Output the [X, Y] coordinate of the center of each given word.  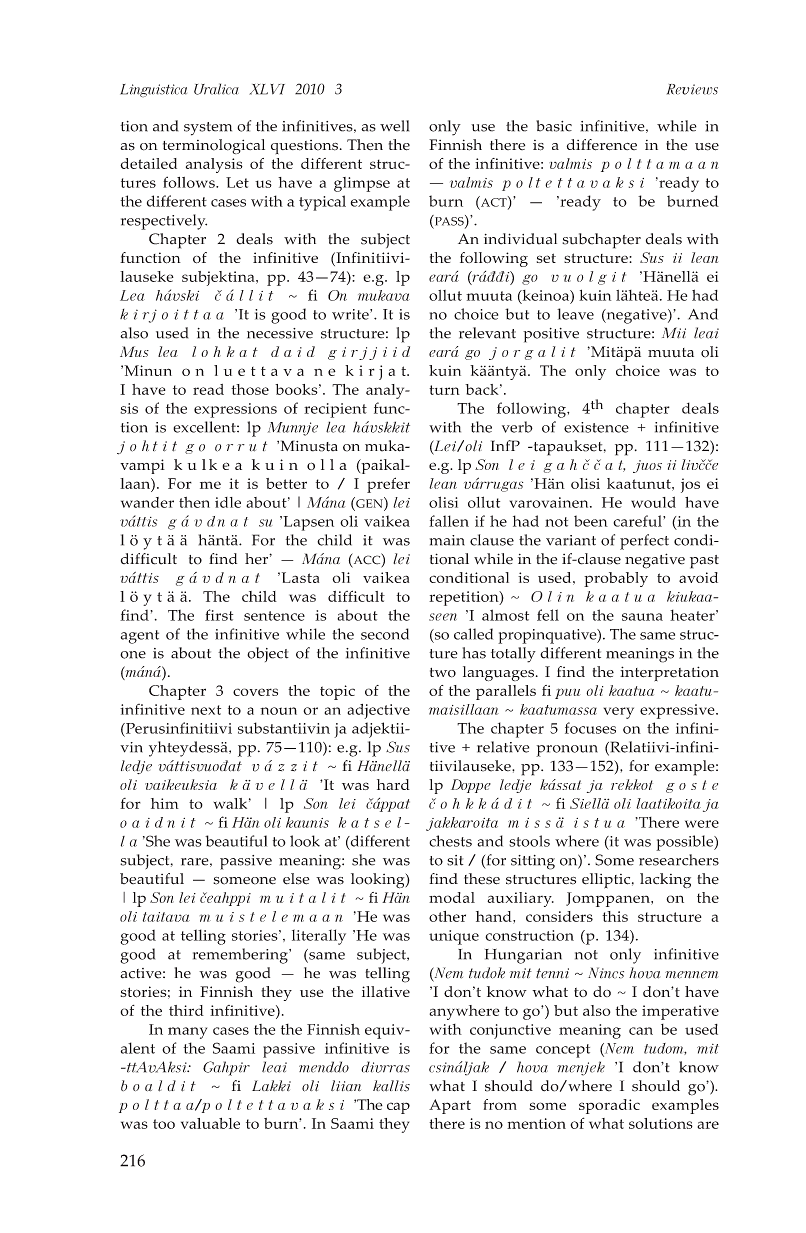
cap [398, 1108]
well [394, 126]
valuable [210, 1123]
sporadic [609, 1106]
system [208, 129]
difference [602, 145]
